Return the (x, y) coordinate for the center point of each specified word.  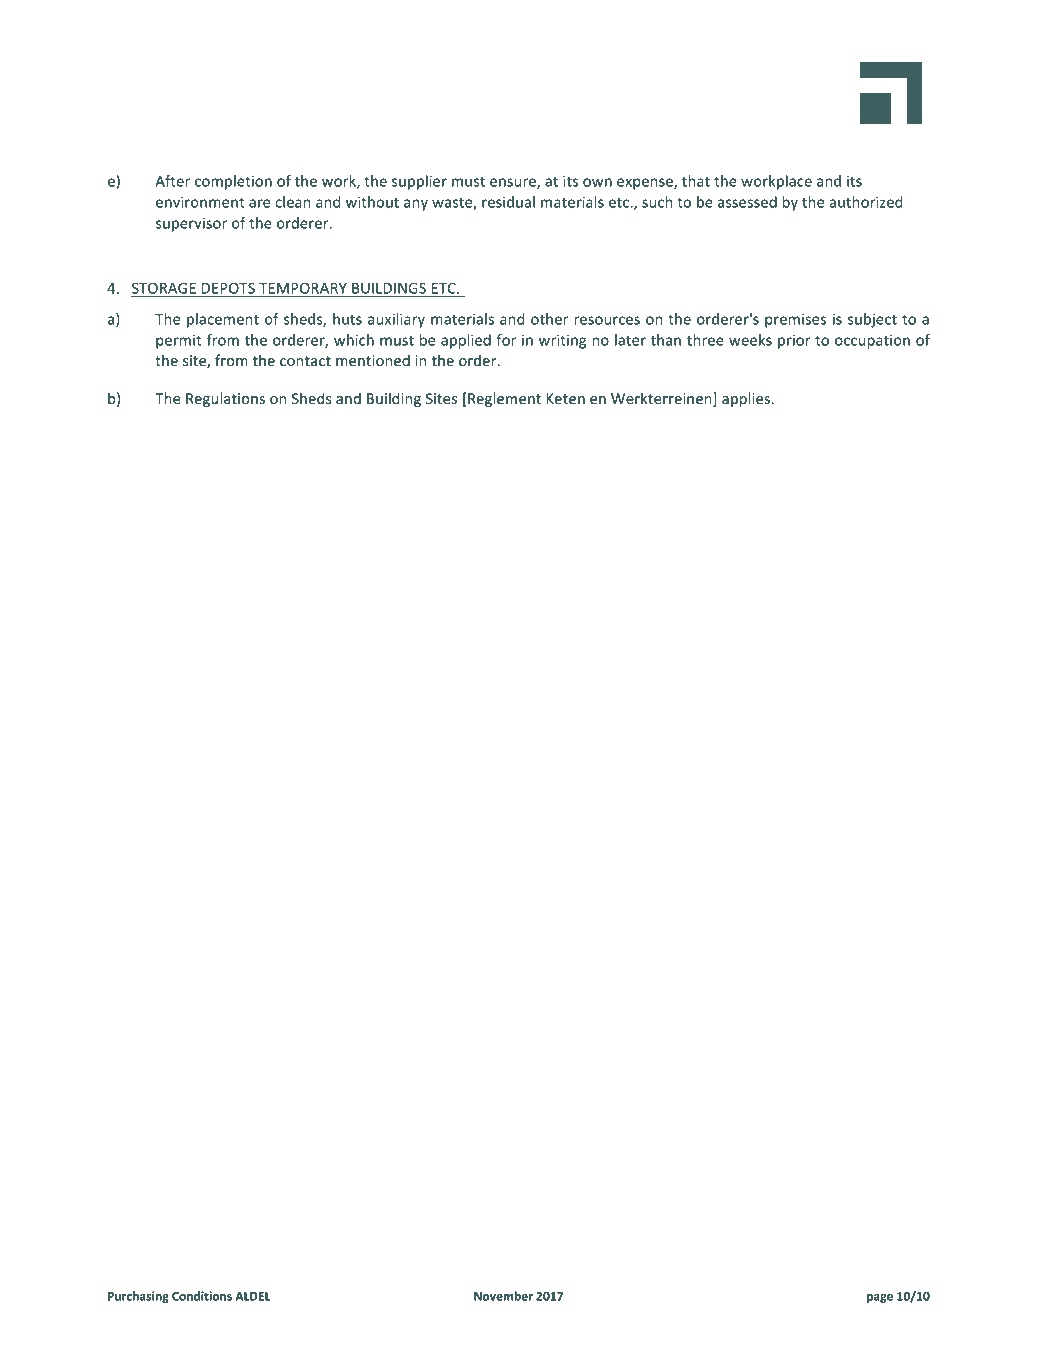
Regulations (225, 399)
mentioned (373, 360)
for (506, 340)
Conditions (202, 1296)
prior (794, 341)
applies (747, 399)
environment (200, 202)
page (880, 1298)
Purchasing (138, 1297)
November (503, 1296)
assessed (747, 202)
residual (508, 202)
